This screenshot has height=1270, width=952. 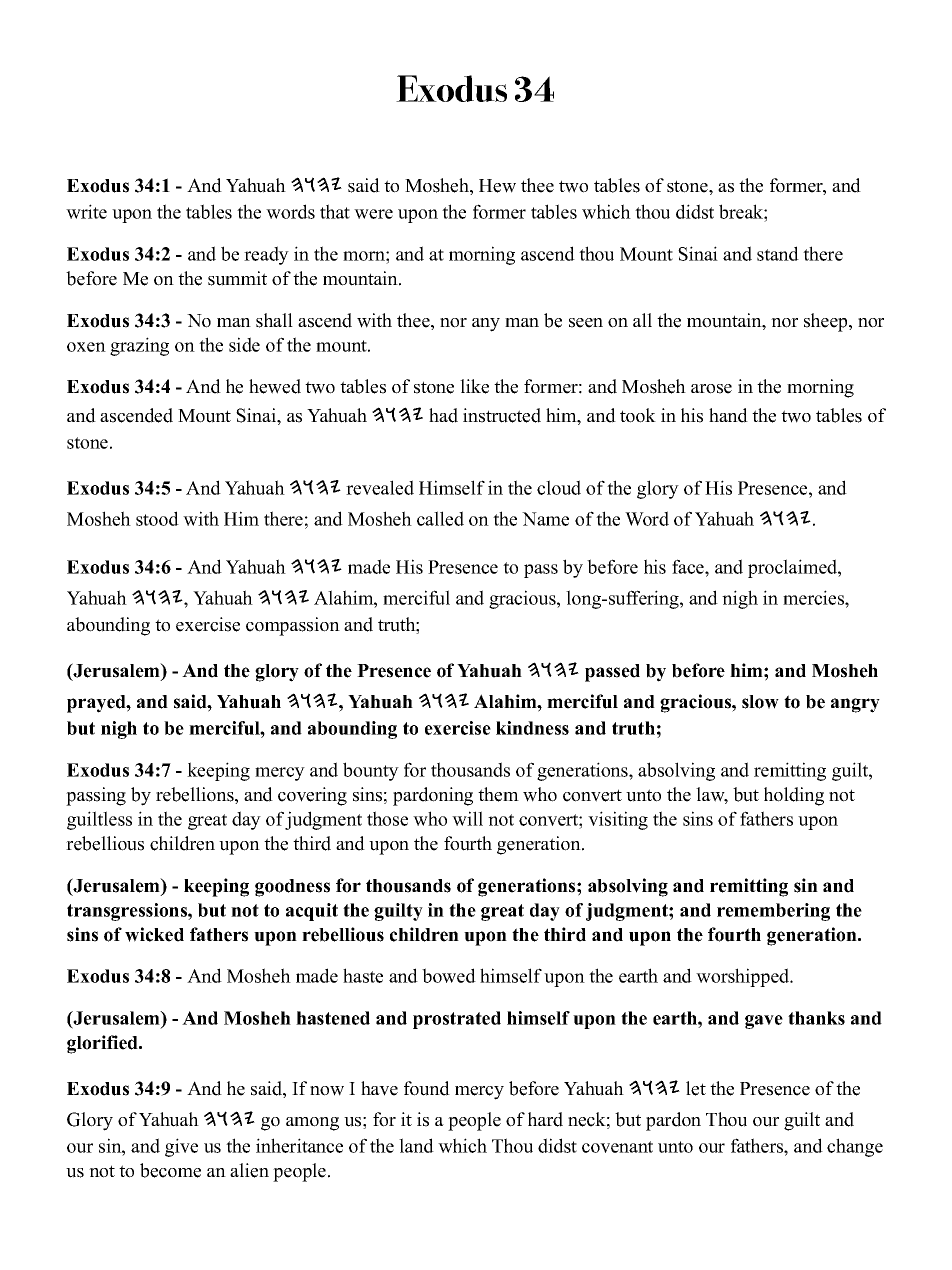 What do you see at coordinates (440, 518) in the screenshot?
I see `called` at bounding box center [440, 518].
